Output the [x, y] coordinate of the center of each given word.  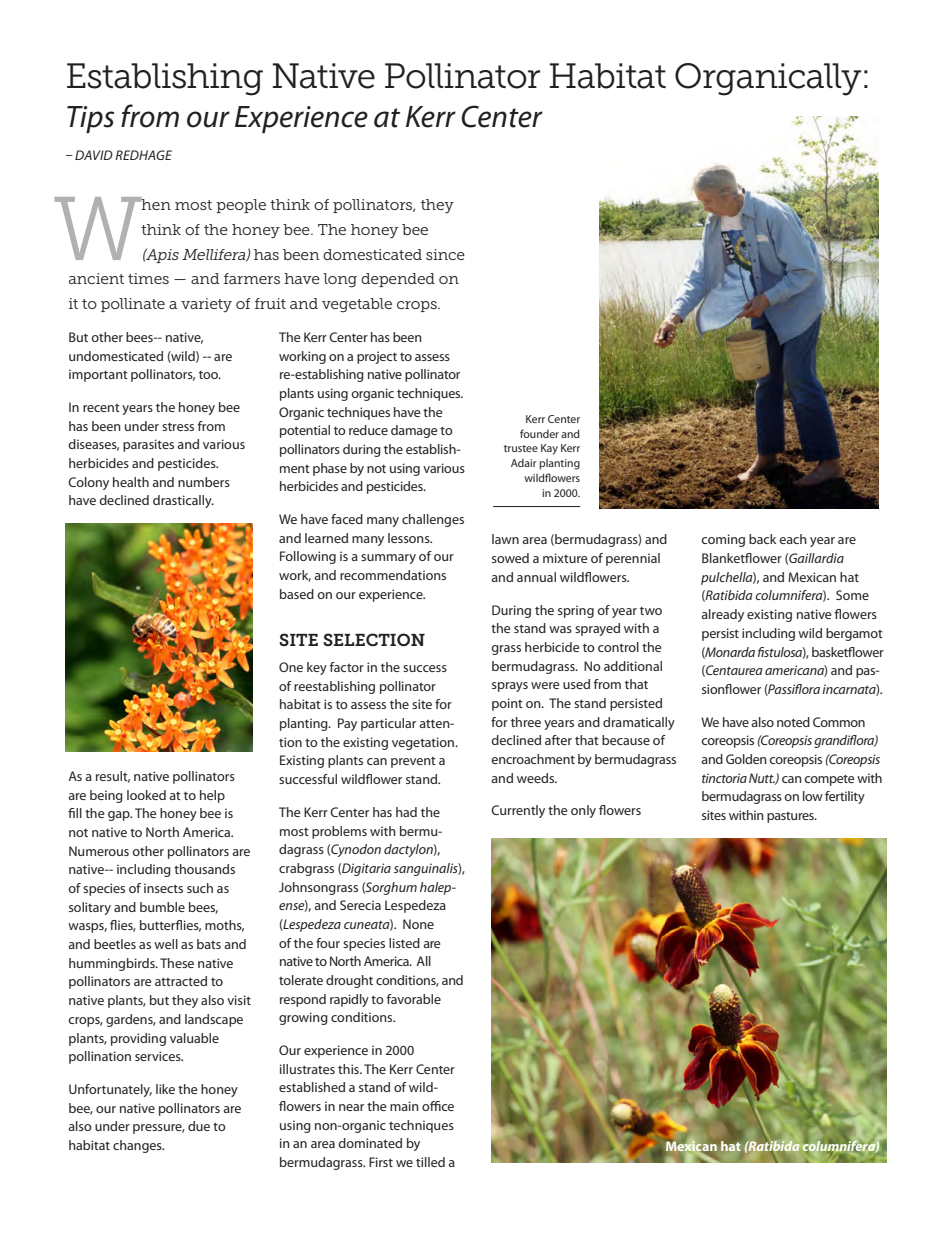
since [445, 254]
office [438, 1106]
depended [398, 280]
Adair [524, 463]
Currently [518, 811]
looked [146, 795]
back [762, 539]
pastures [791, 817]
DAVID [94, 155]
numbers [204, 482]
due [199, 1126]
